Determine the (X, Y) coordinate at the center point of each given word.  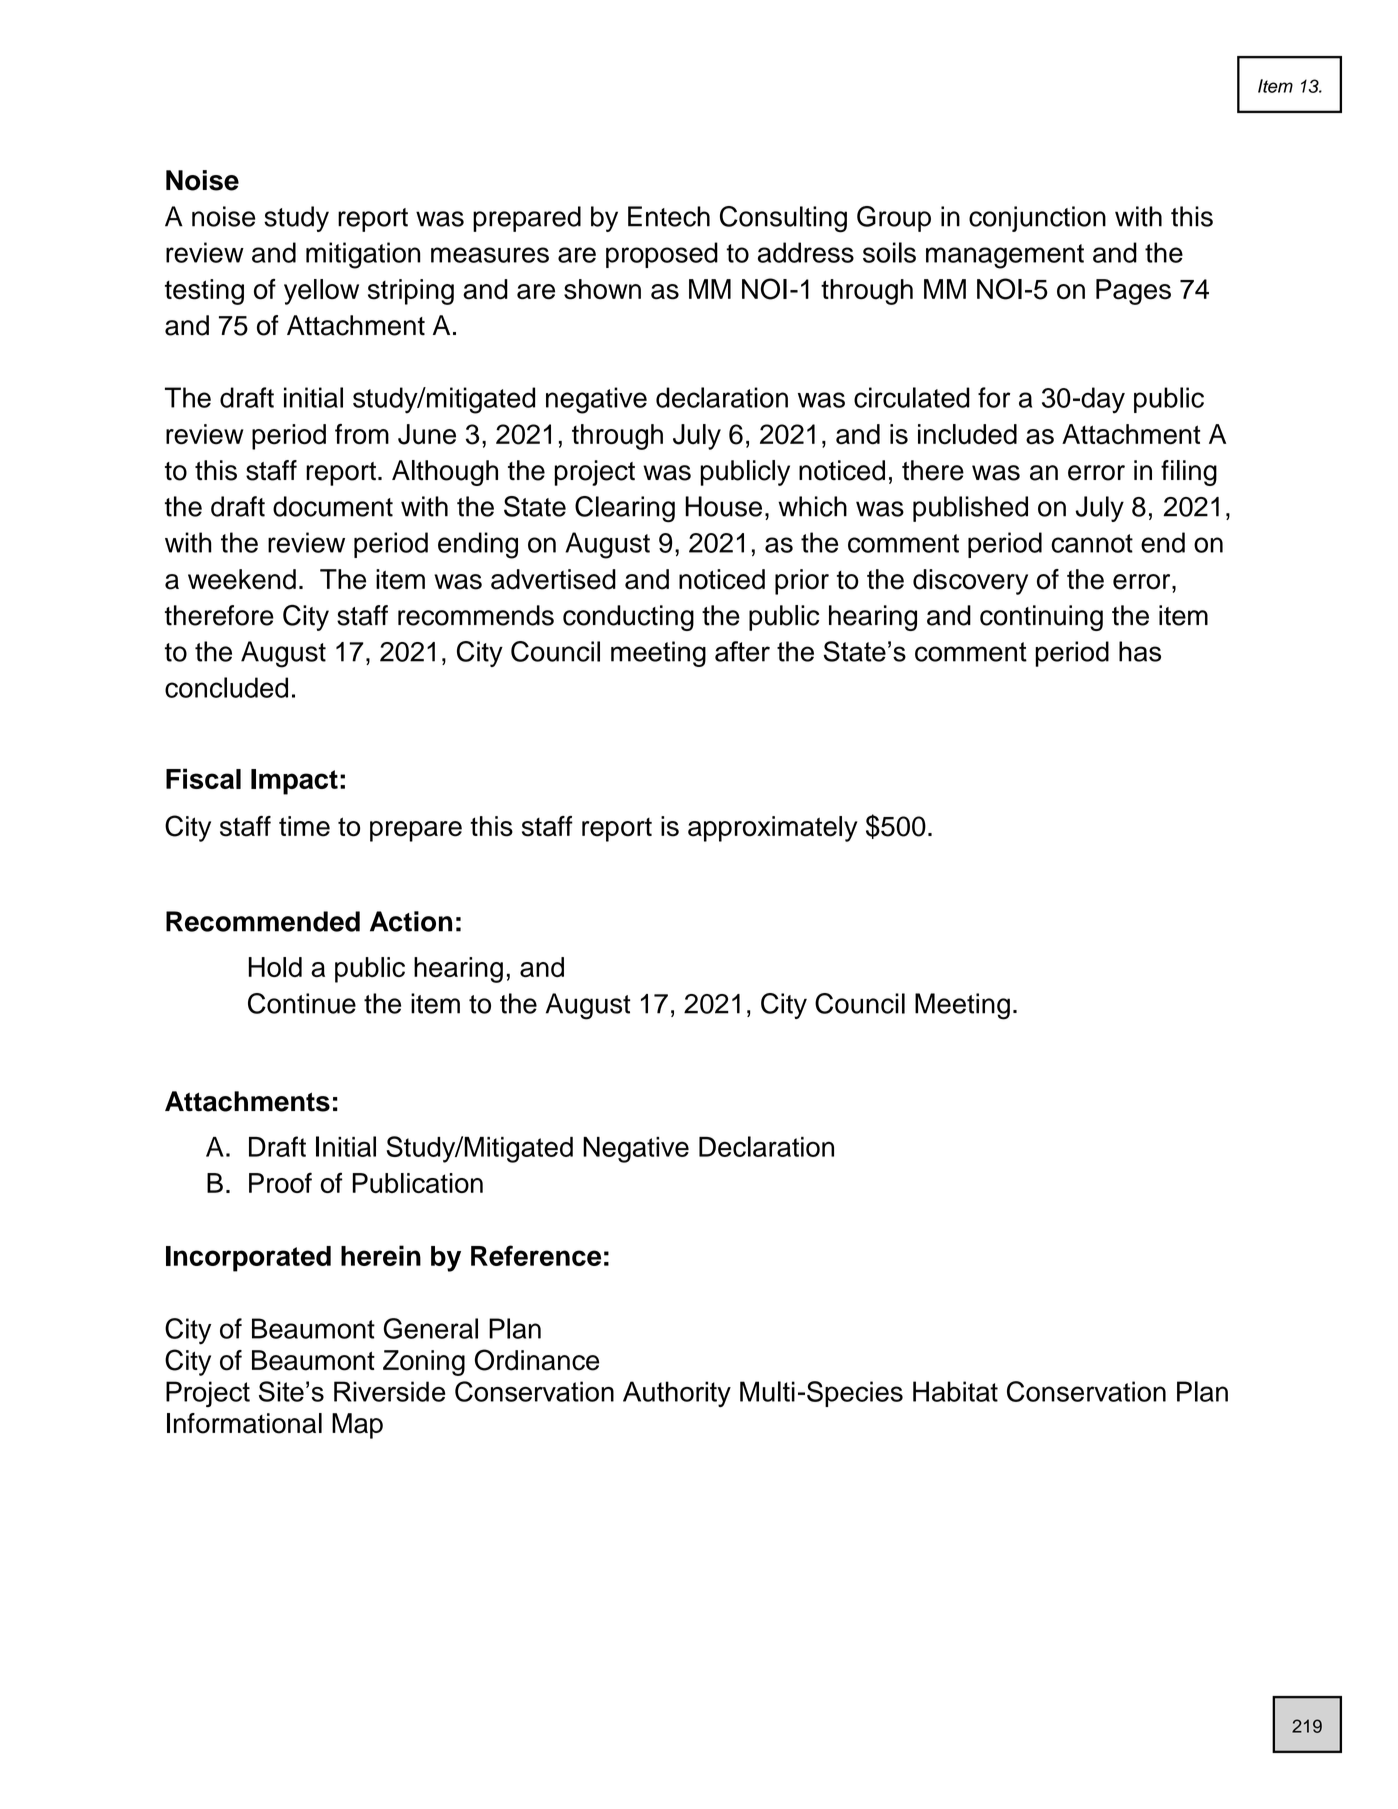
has (1140, 651)
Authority (677, 1394)
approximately (772, 829)
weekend (242, 579)
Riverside (389, 1391)
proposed (662, 255)
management (1005, 256)
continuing (1041, 618)
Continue (302, 1003)
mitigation (363, 255)
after (742, 651)
